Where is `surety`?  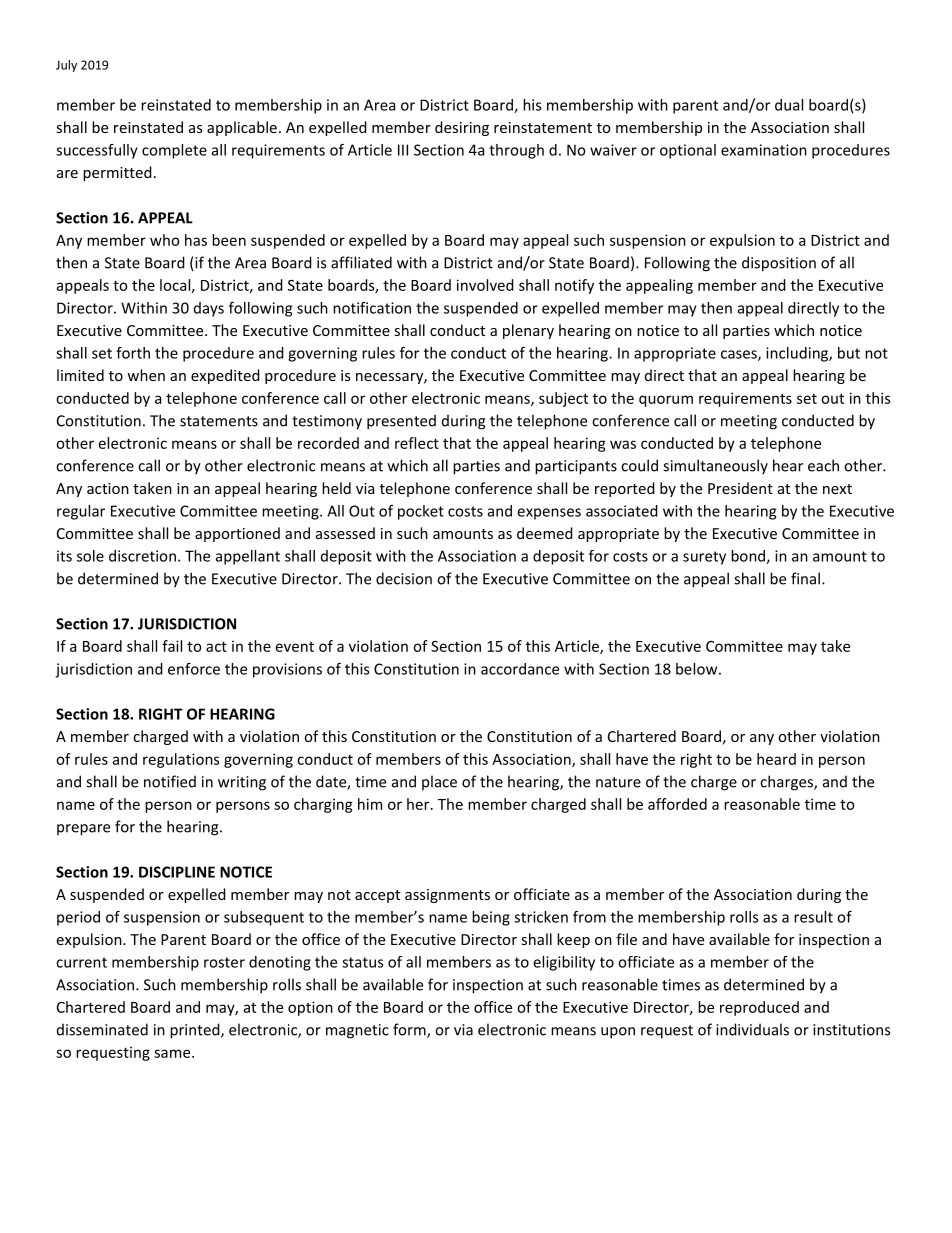 surety is located at coordinates (704, 558).
